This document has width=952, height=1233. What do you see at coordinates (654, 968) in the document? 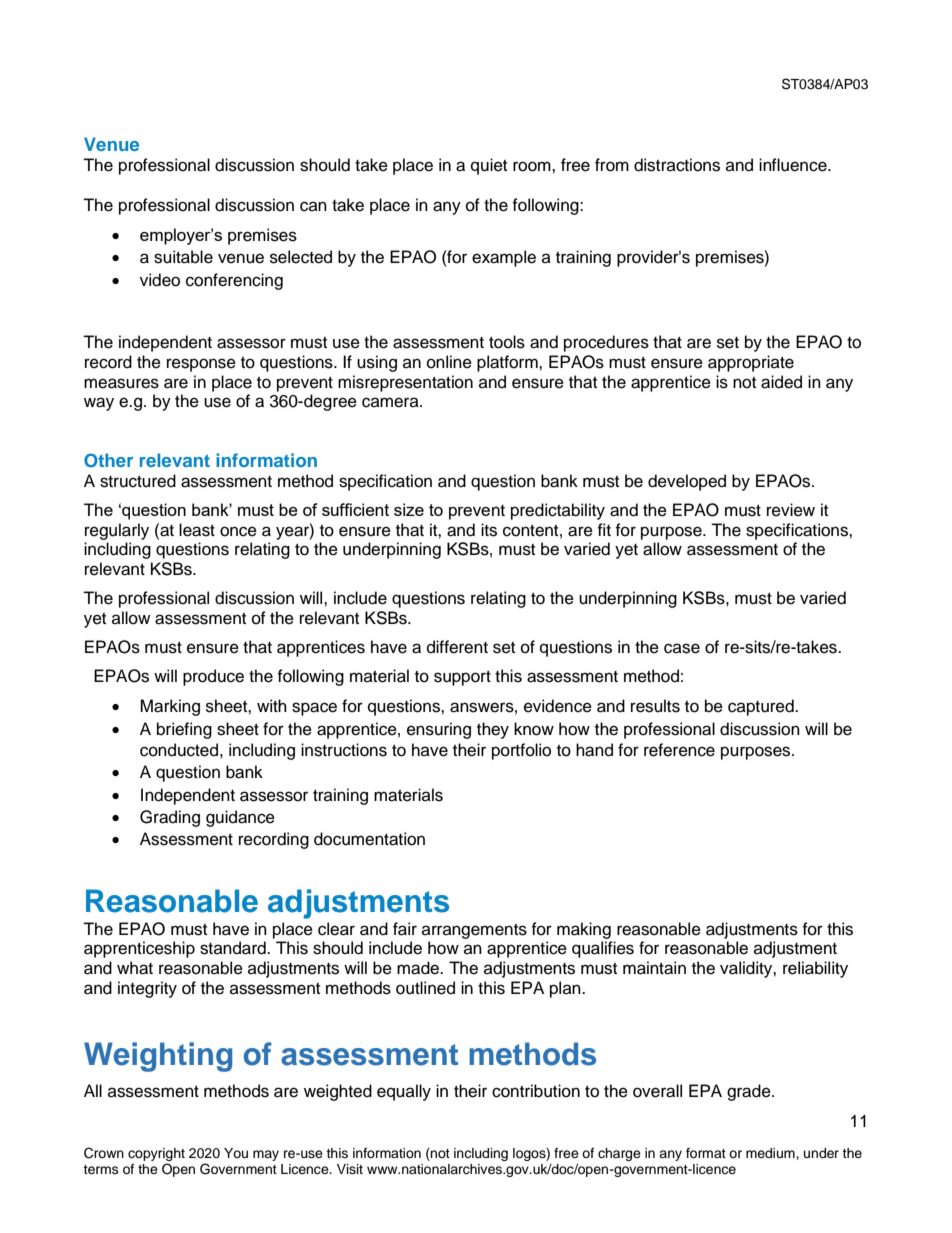
I see `maintain` at bounding box center [654, 968].
